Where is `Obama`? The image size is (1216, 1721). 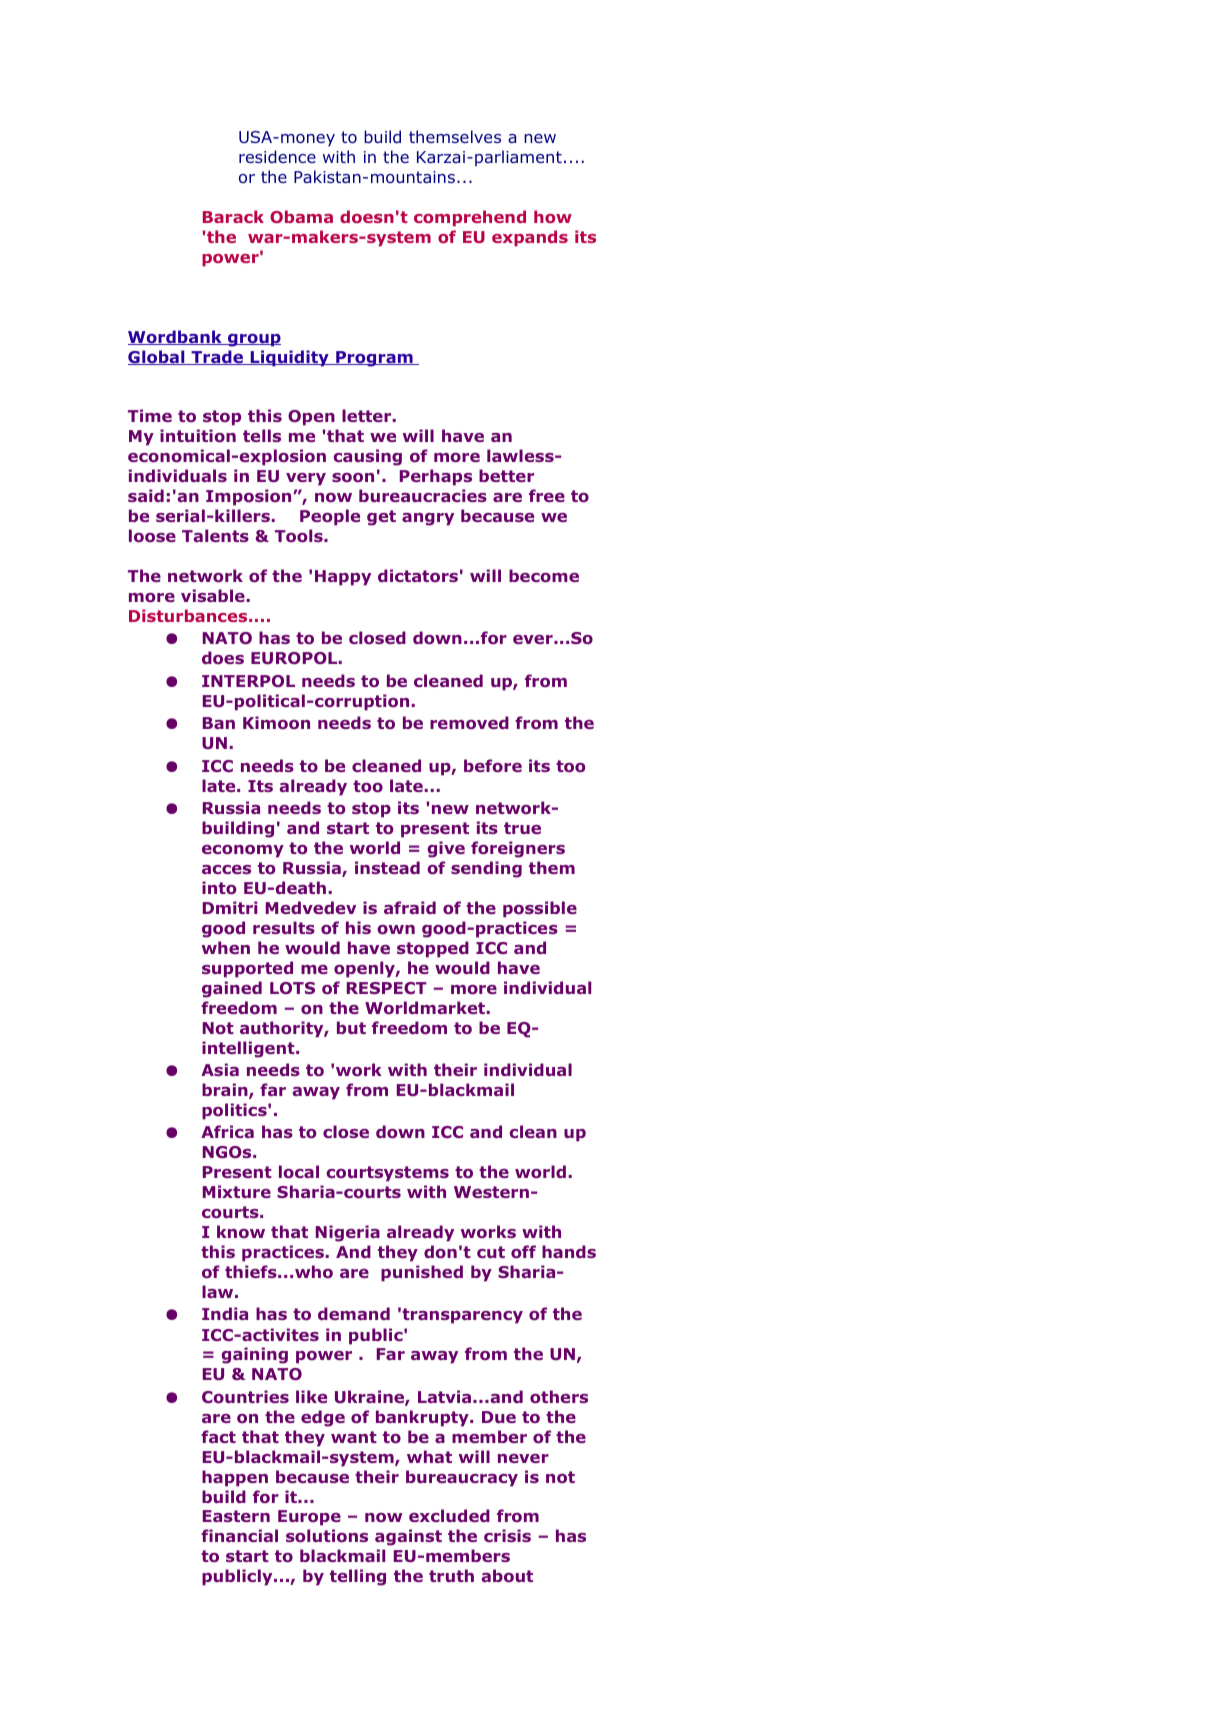
Obama is located at coordinates (301, 216).
